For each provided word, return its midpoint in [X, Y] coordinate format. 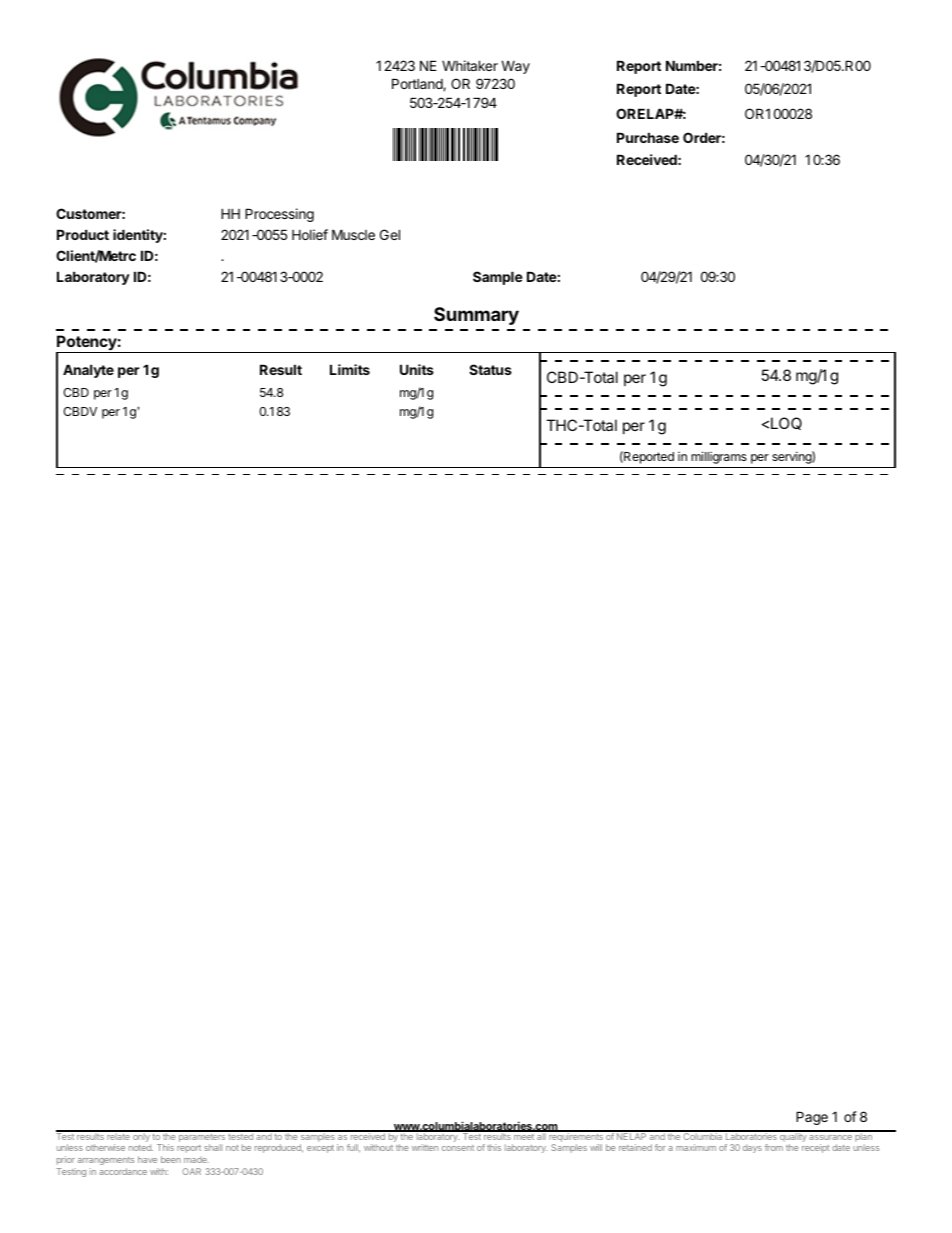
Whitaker [470, 65]
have [147, 1159]
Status [490, 369]
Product [83, 234]
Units [417, 369]
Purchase [648, 137]
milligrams [719, 457]
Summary [476, 316]
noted [141, 1147]
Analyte [88, 371]
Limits [350, 369]
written [425, 1147]
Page [812, 1118]
